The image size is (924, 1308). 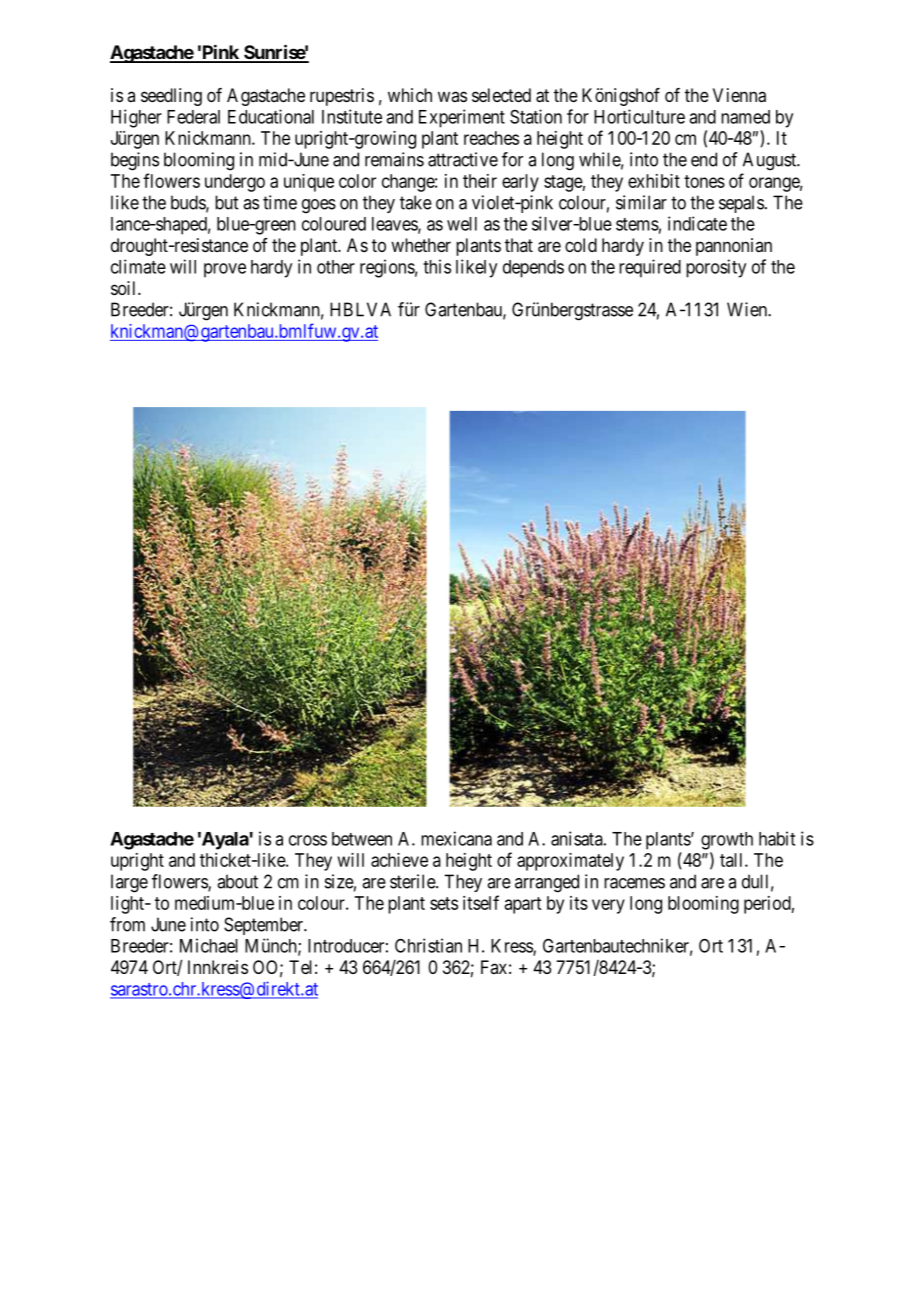 I want to click on soil, so click(x=125, y=288).
